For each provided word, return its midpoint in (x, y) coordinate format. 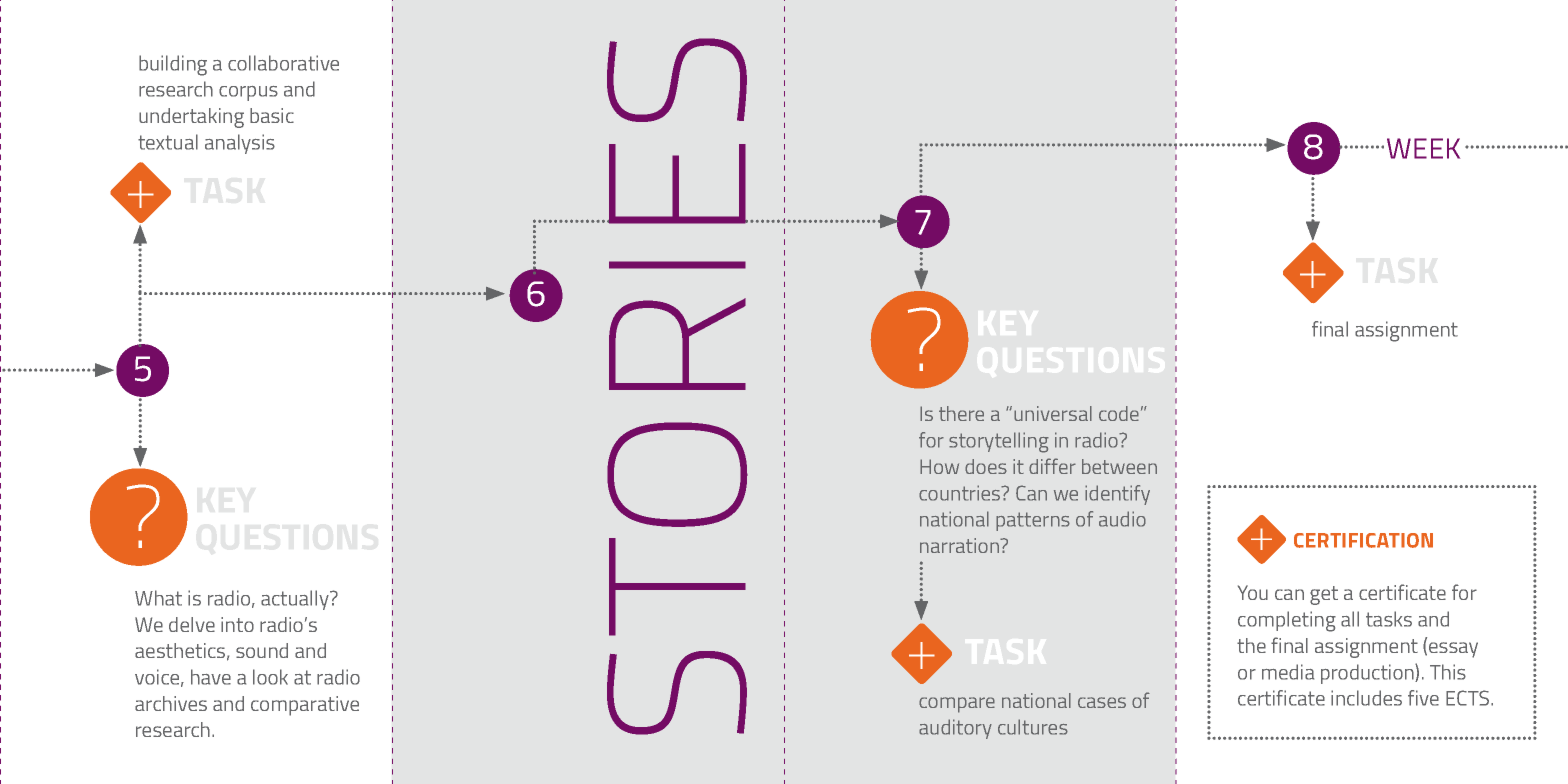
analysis (240, 144)
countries (961, 493)
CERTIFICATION (1363, 540)
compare (957, 705)
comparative (305, 706)
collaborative (283, 63)
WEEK (1423, 148)
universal (1053, 413)
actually (296, 600)
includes (1366, 698)
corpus (248, 93)
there (961, 413)
